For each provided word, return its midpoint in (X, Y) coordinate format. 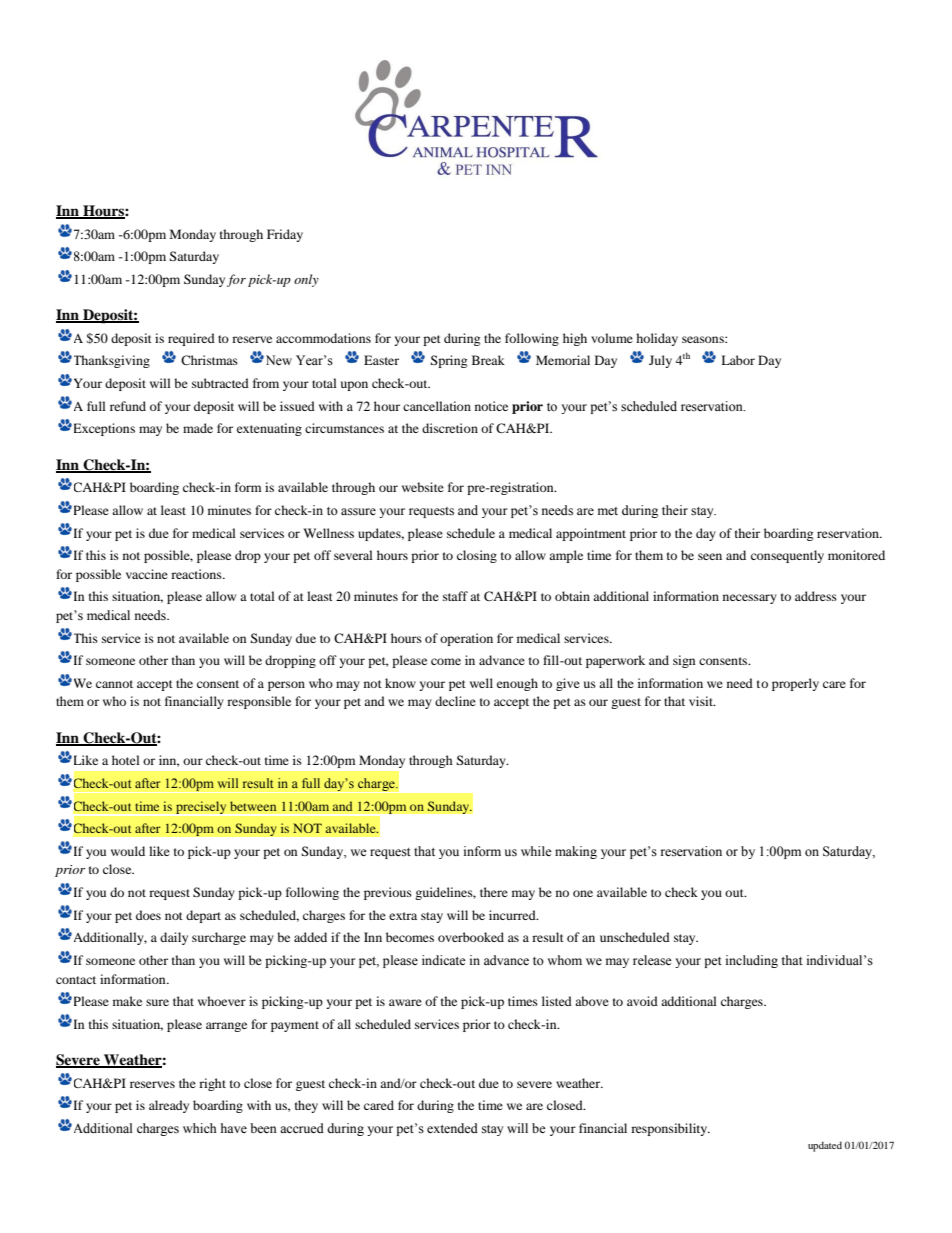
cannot (114, 684)
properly (795, 684)
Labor (738, 360)
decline (455, 701)
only (306, 280)
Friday (285, 235)
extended (452, 1128)
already (169, 1106)
